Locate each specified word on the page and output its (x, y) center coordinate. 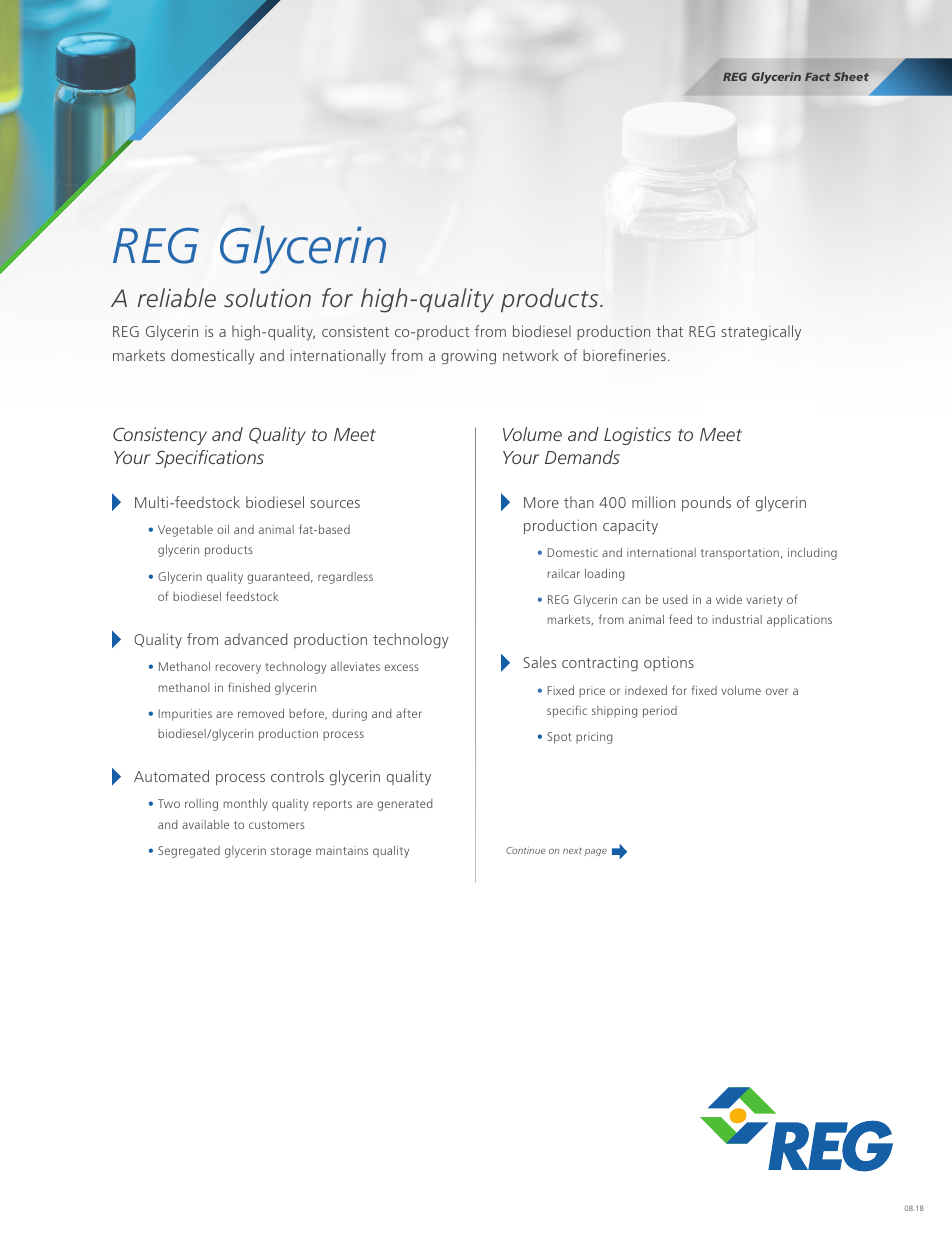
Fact (817, 77)
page (595, 852)
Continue (526, 850)
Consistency (160, 436)
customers (277, 825)
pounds (706, 503)
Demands (582, 457)
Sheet (851, 76)
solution (267, 298)
